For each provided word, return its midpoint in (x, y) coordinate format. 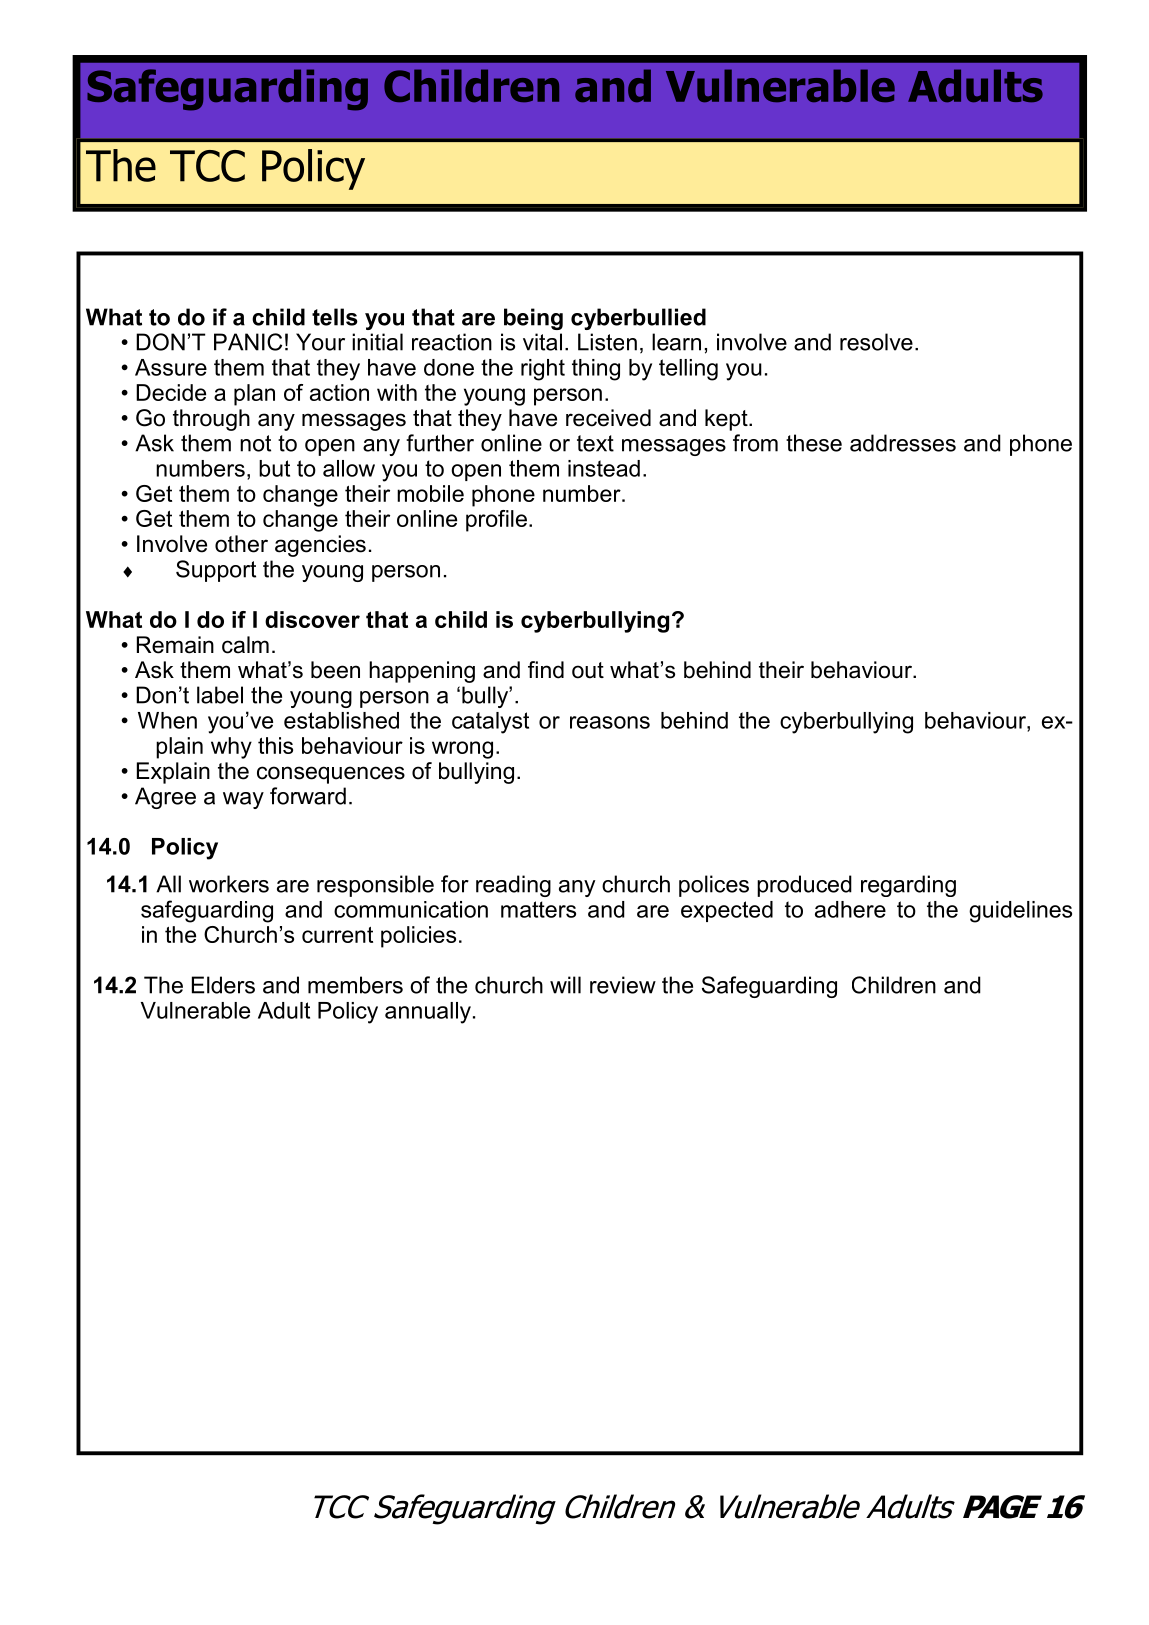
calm (245, 645)
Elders (223, 985)
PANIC (248, 342)
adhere (850, 909)
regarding (908, 886)
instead (604, 468)
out (588, 670)
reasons (610, 722)
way (243, 800)
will (565, 985)
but (274, 468)
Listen (607, 342)
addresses (903, 443)
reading (513, 886)
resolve (876, 342)
